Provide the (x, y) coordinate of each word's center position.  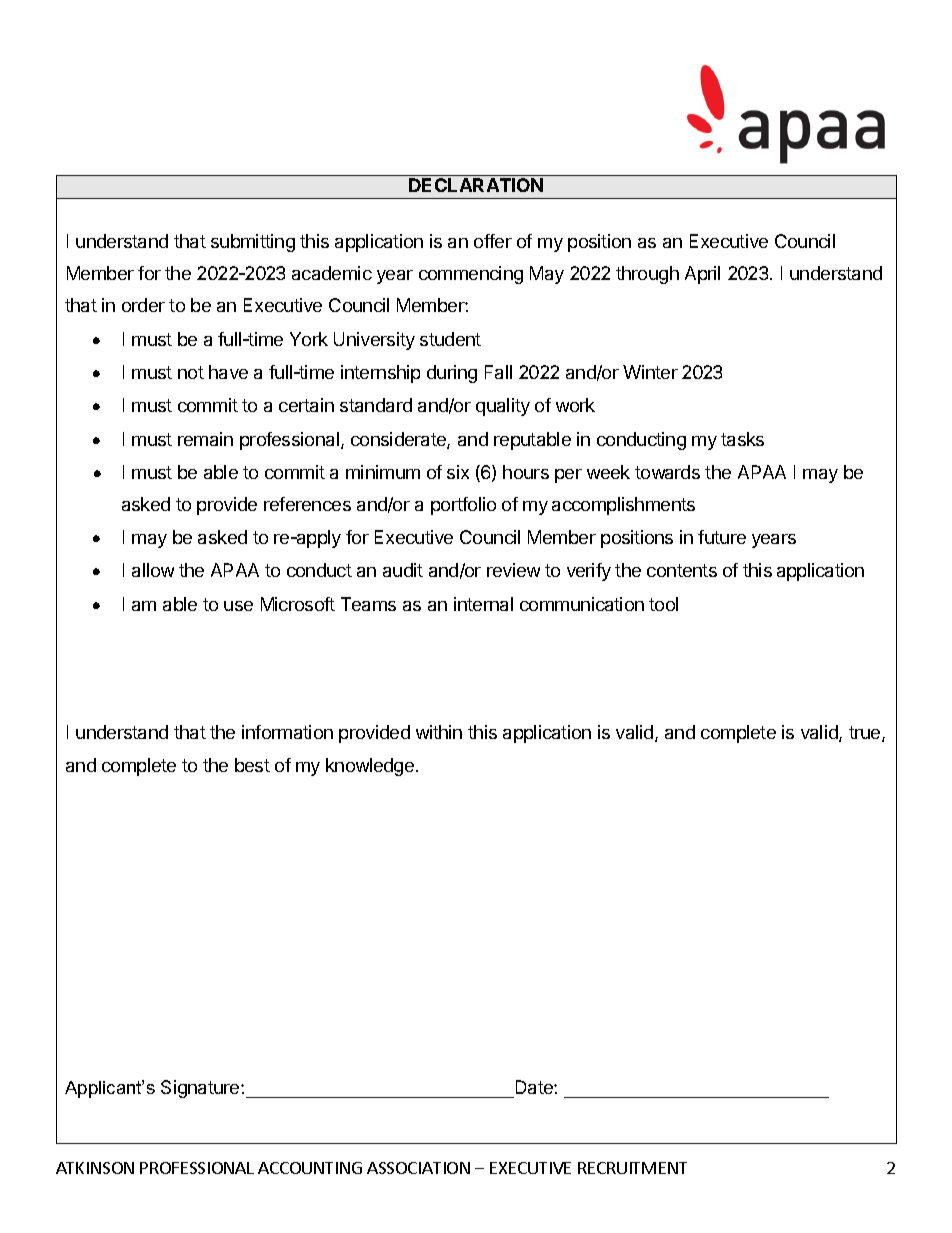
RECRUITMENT (632, 1168)
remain (205, 439)
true (866, 734)
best (252, 765)
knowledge (370, 767)
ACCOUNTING (310, 1168)
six (458, 472)
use (238, 606)
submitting (253, 243)
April (702, 275)
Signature (201, 1089)
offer (493, 241)
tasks (742, 439)
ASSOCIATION (418, 1168)
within (439, 732)
